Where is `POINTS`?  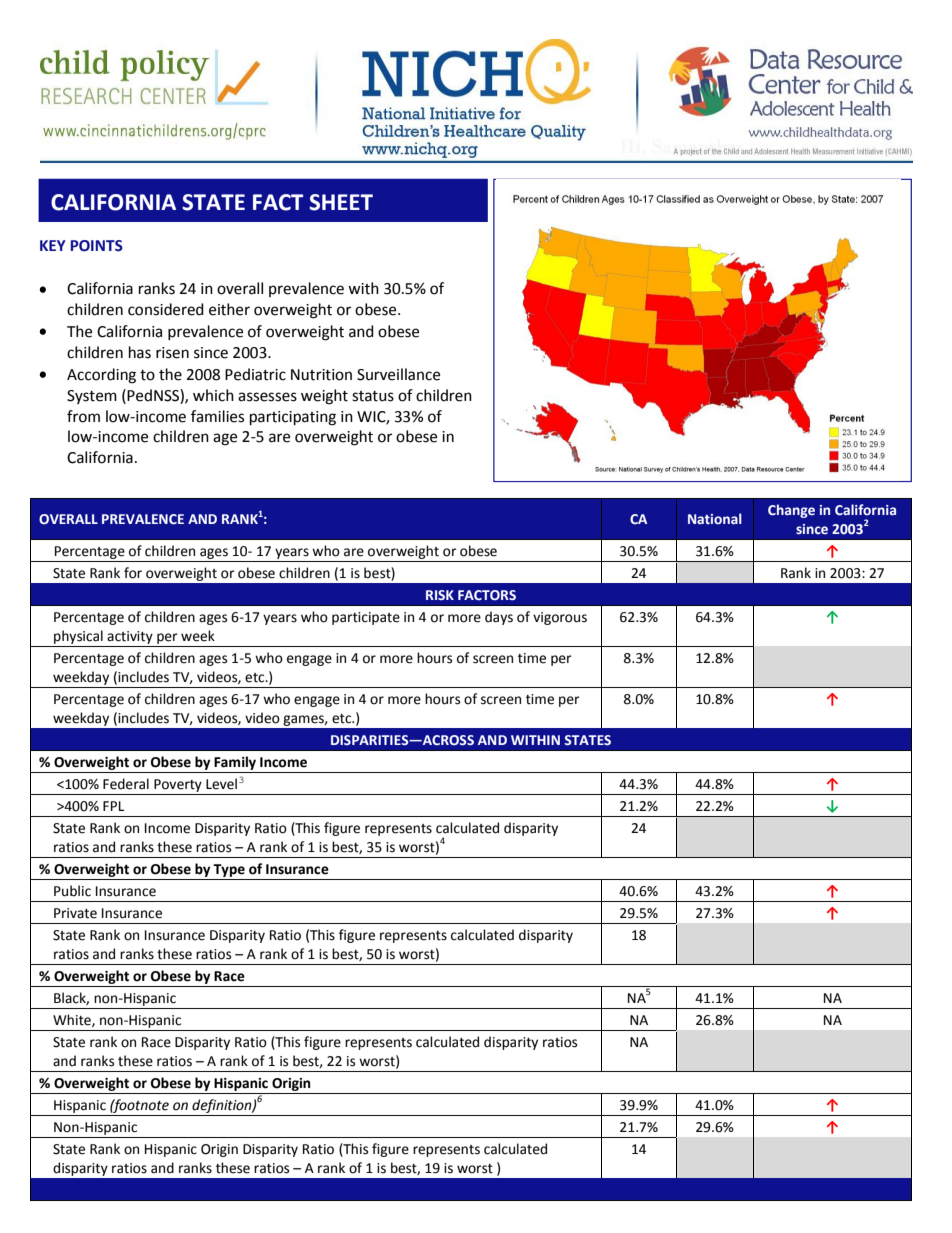 POINTS is located at coordinates (96, 246).
